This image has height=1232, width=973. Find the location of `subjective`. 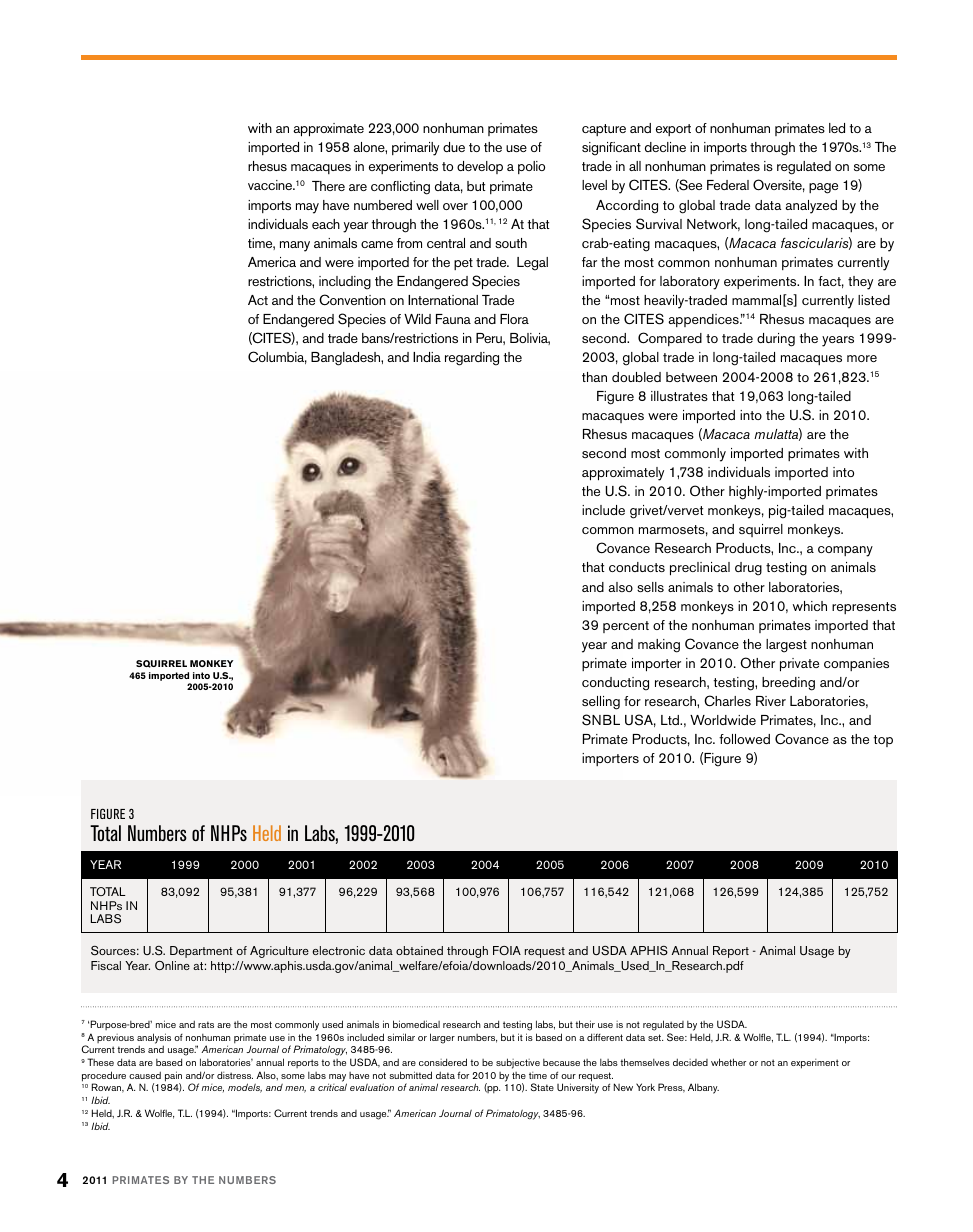

subjective is located at coordinates (518, 1063).
